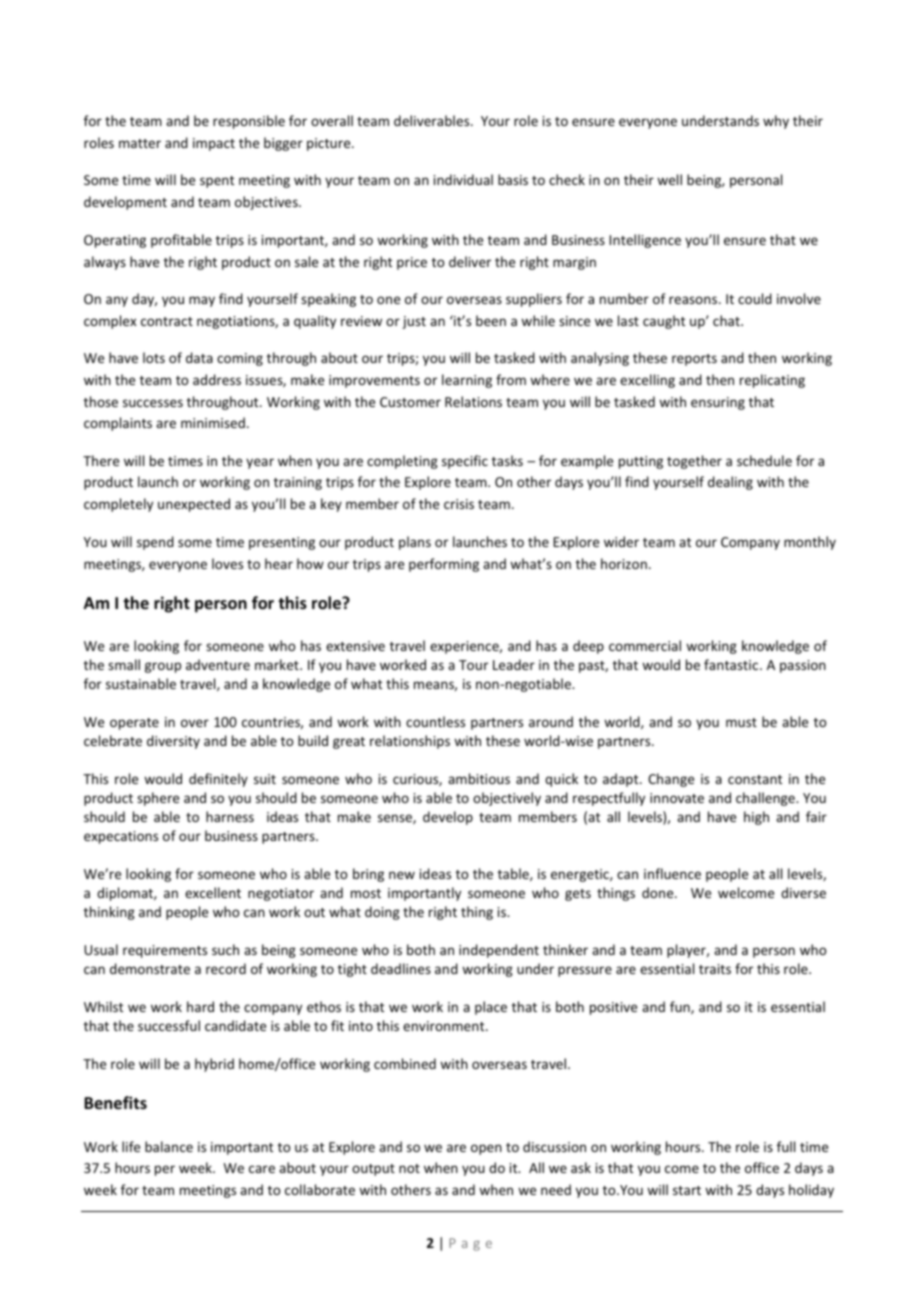 The image size is (924, 1308). I want to click on successes, so click(153, 403).
